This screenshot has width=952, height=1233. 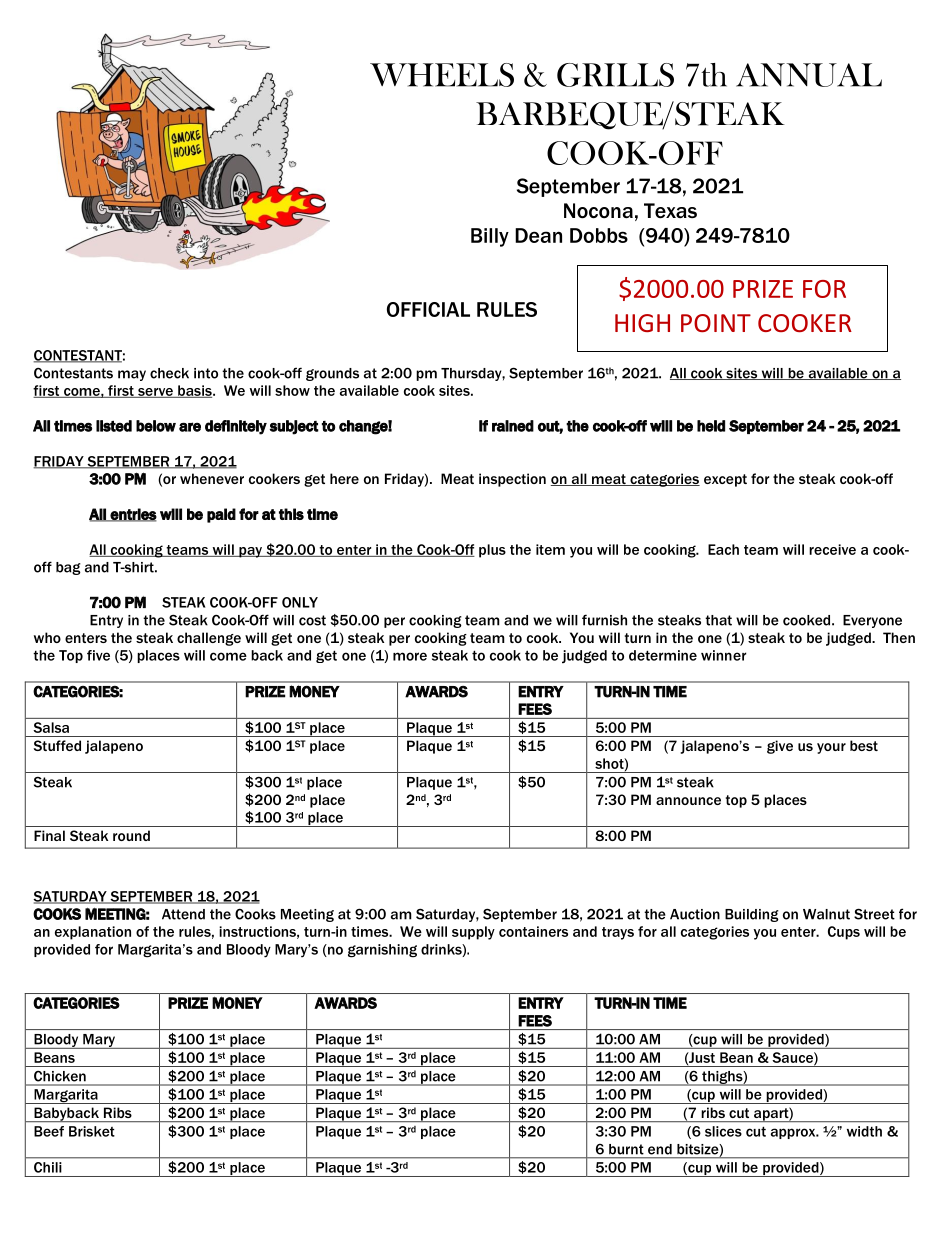 What do you see at coordinates (809, 75) in the screenshot?
I see `ANNUAL` at bounding box center [809, 75].
